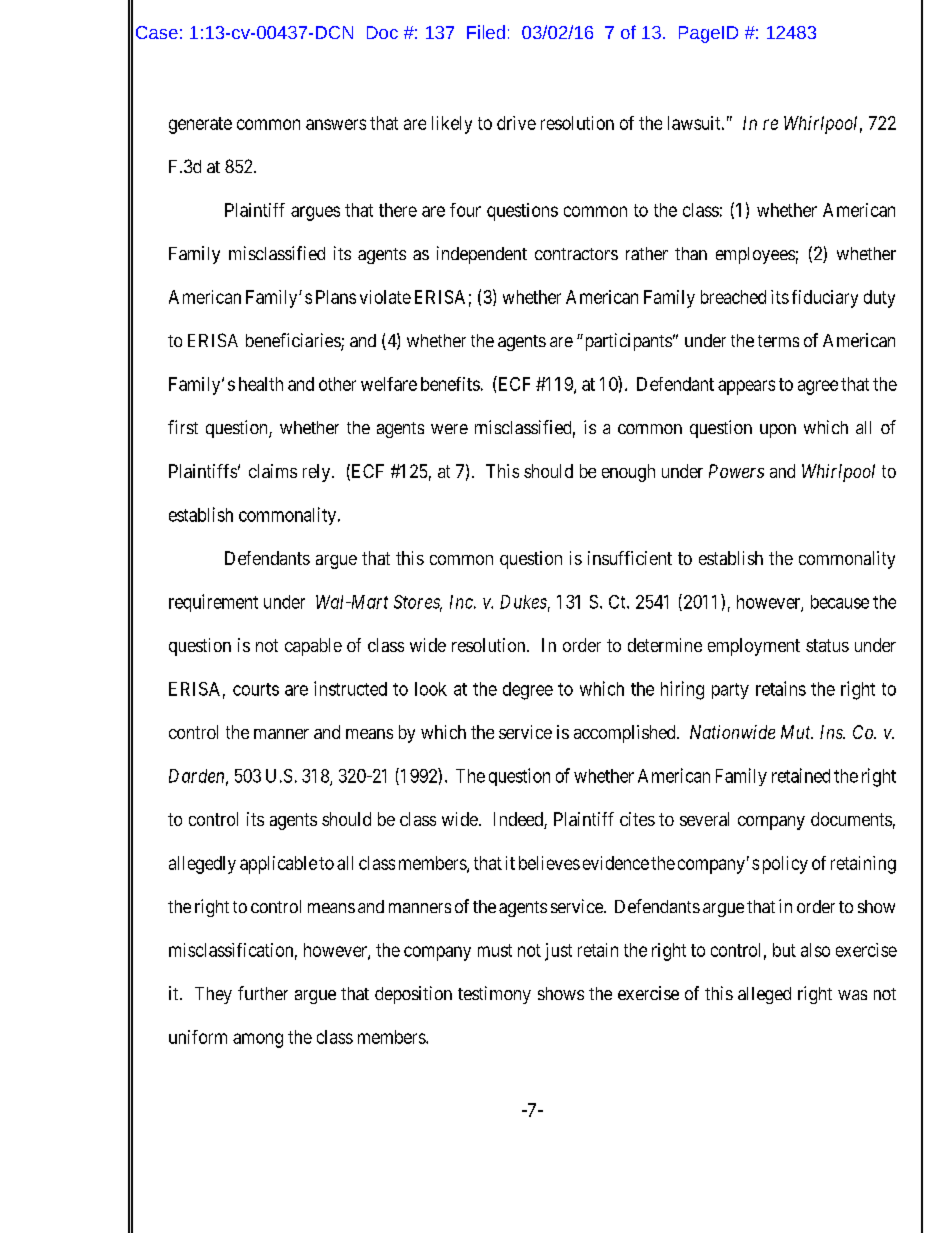 The height and width of the page is (1233, 952). Describe the element at coordinates (263, 993) in the page. I see `further` at that location.
